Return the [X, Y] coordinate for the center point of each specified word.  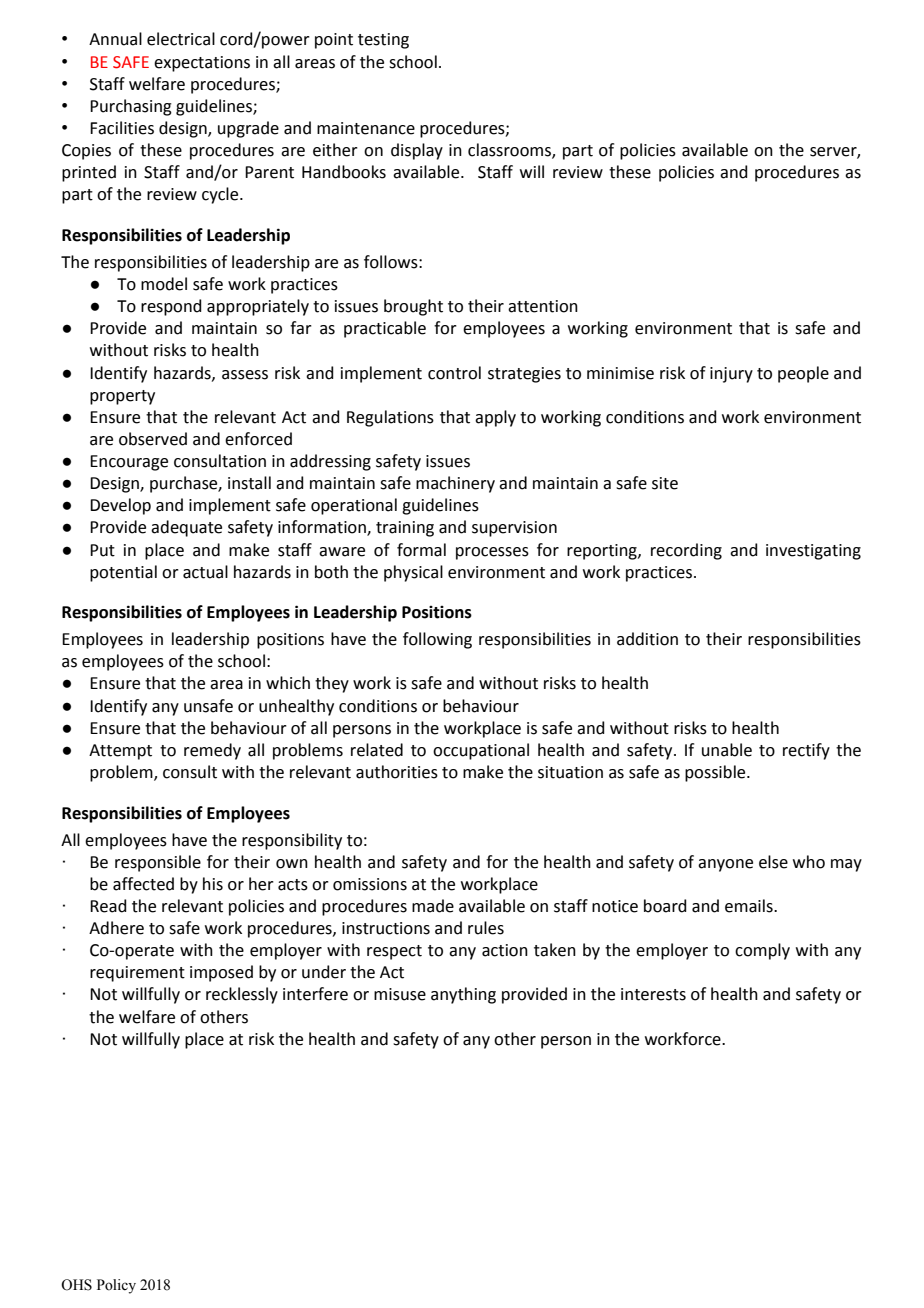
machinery [455, 484]
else [773, 862]
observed [153, 439]
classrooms [510, 151]
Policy [116, 1286]
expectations [202, 64]
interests [653, 994]
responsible [158, 863]
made [433, 906]
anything [463, 995]
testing [383, 41]
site [665, 483]
